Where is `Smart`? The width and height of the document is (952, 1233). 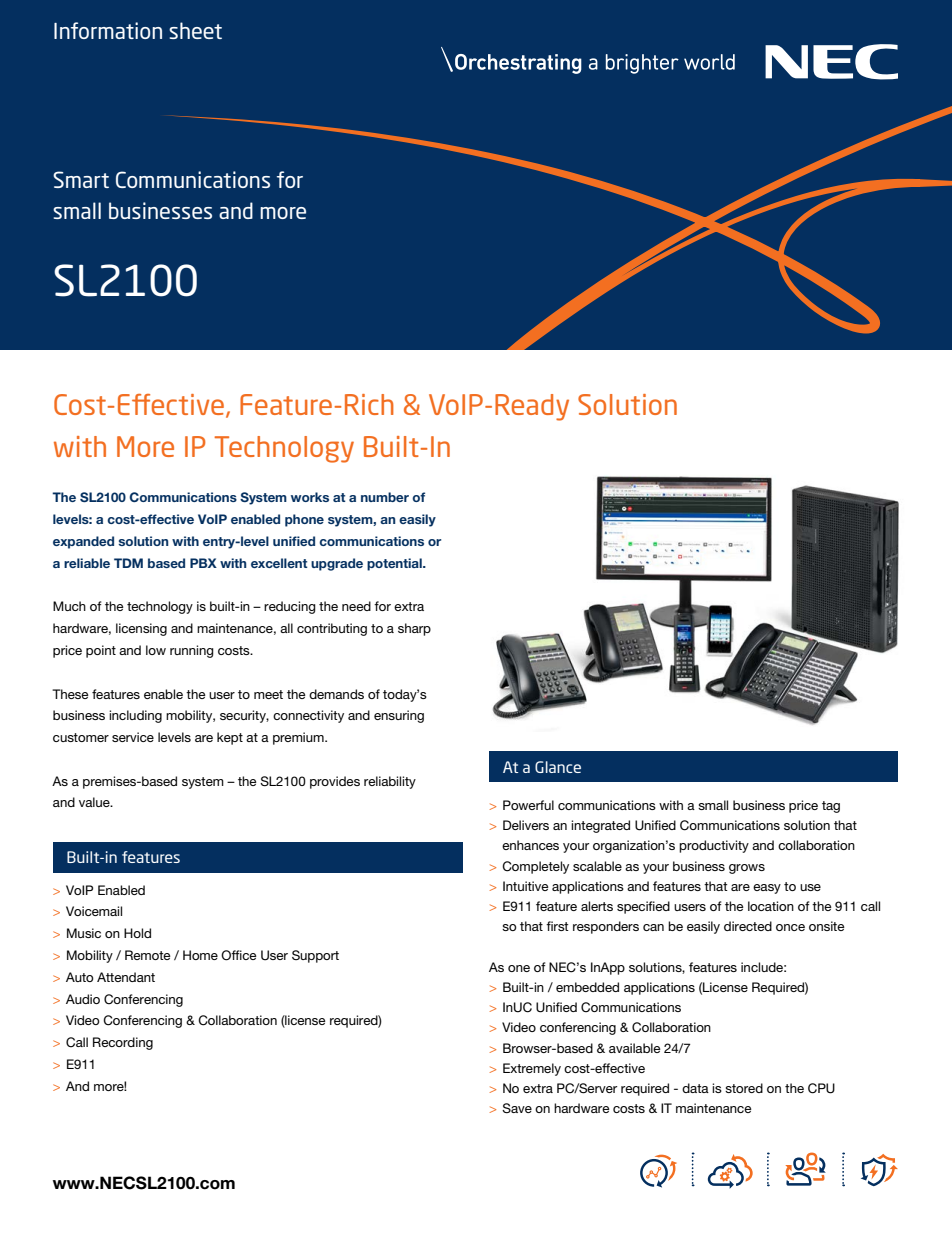
Smart is located at coordinates (81, 179).
